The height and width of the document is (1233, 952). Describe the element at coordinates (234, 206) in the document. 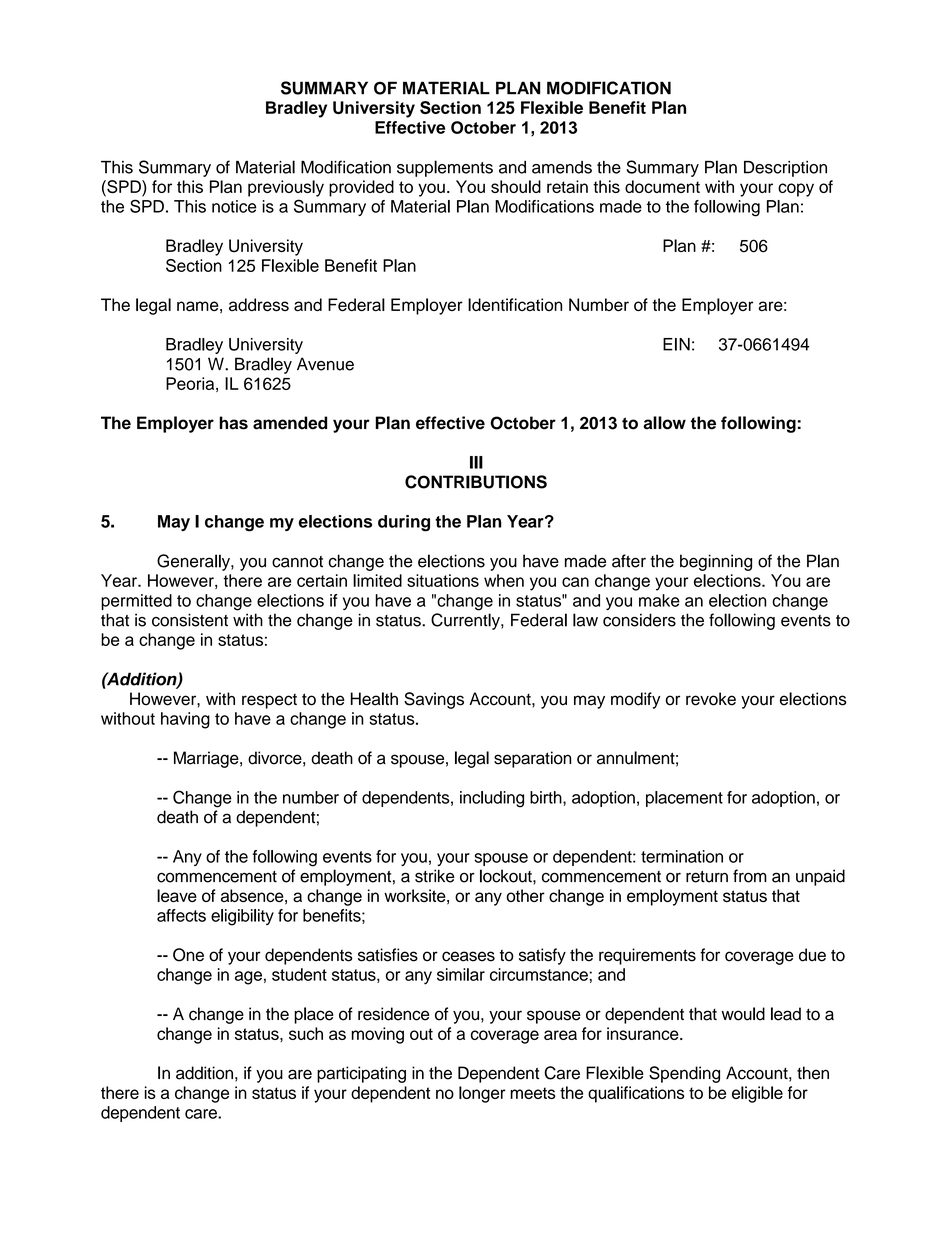

I see `notice` at that location.
